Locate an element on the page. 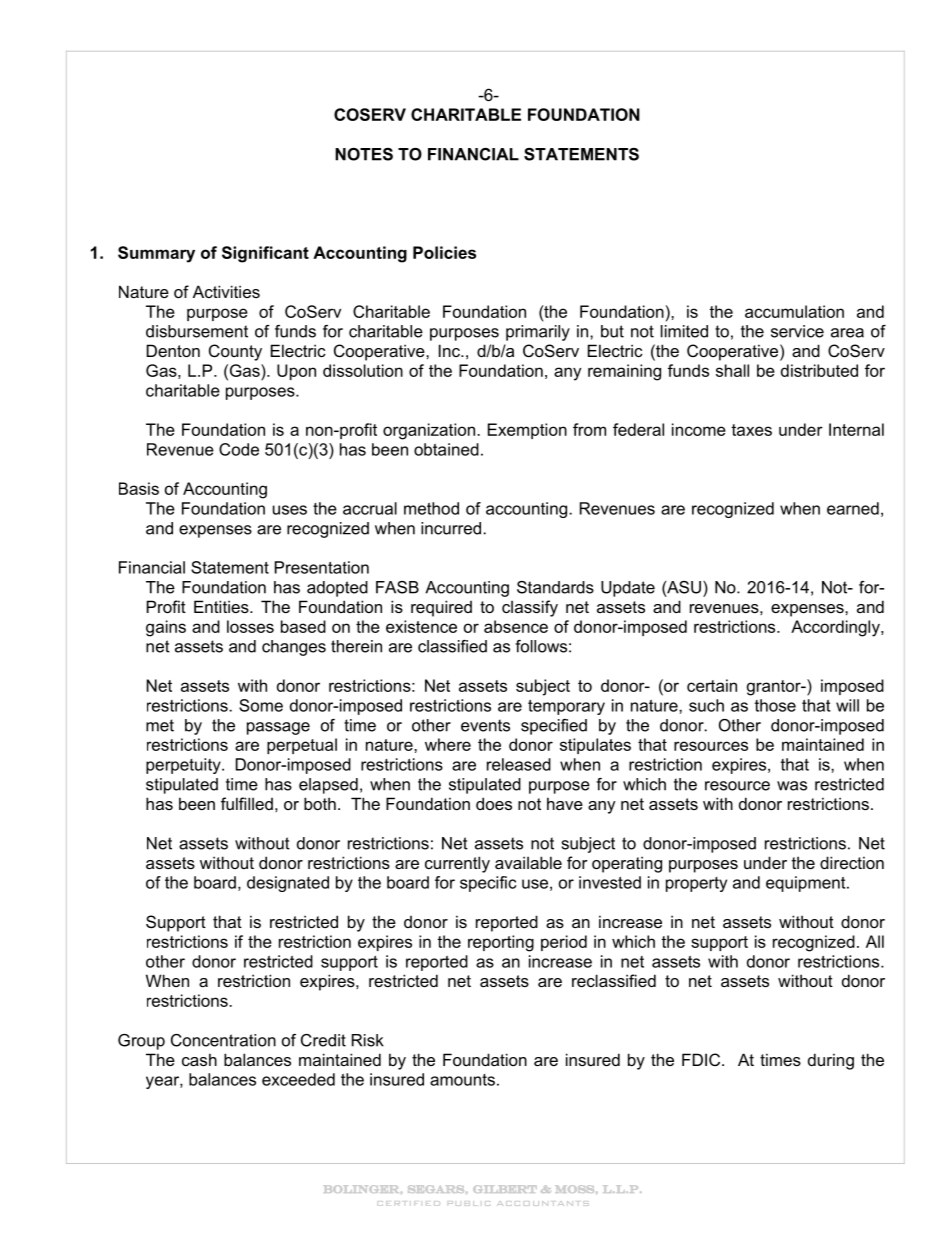 This document has width=952, height=1233. Significant is located at coordinates (265, 254).
